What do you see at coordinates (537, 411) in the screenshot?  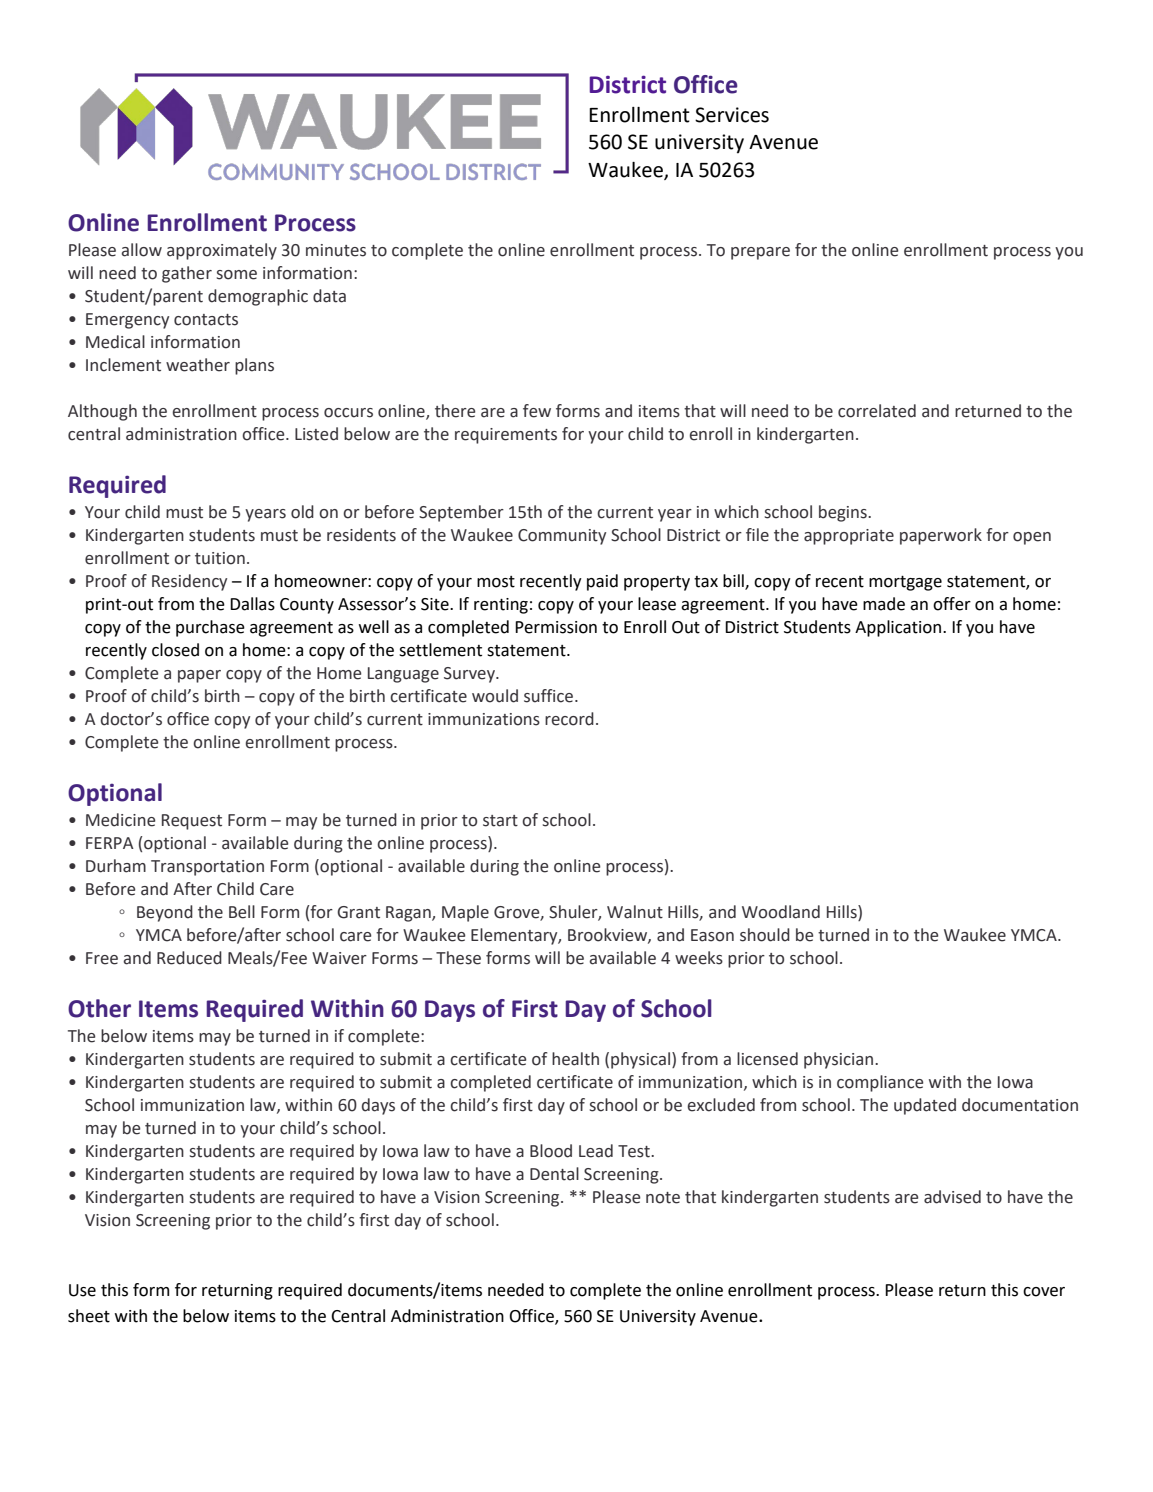 I see `few` at bounding box center [537, 411].
